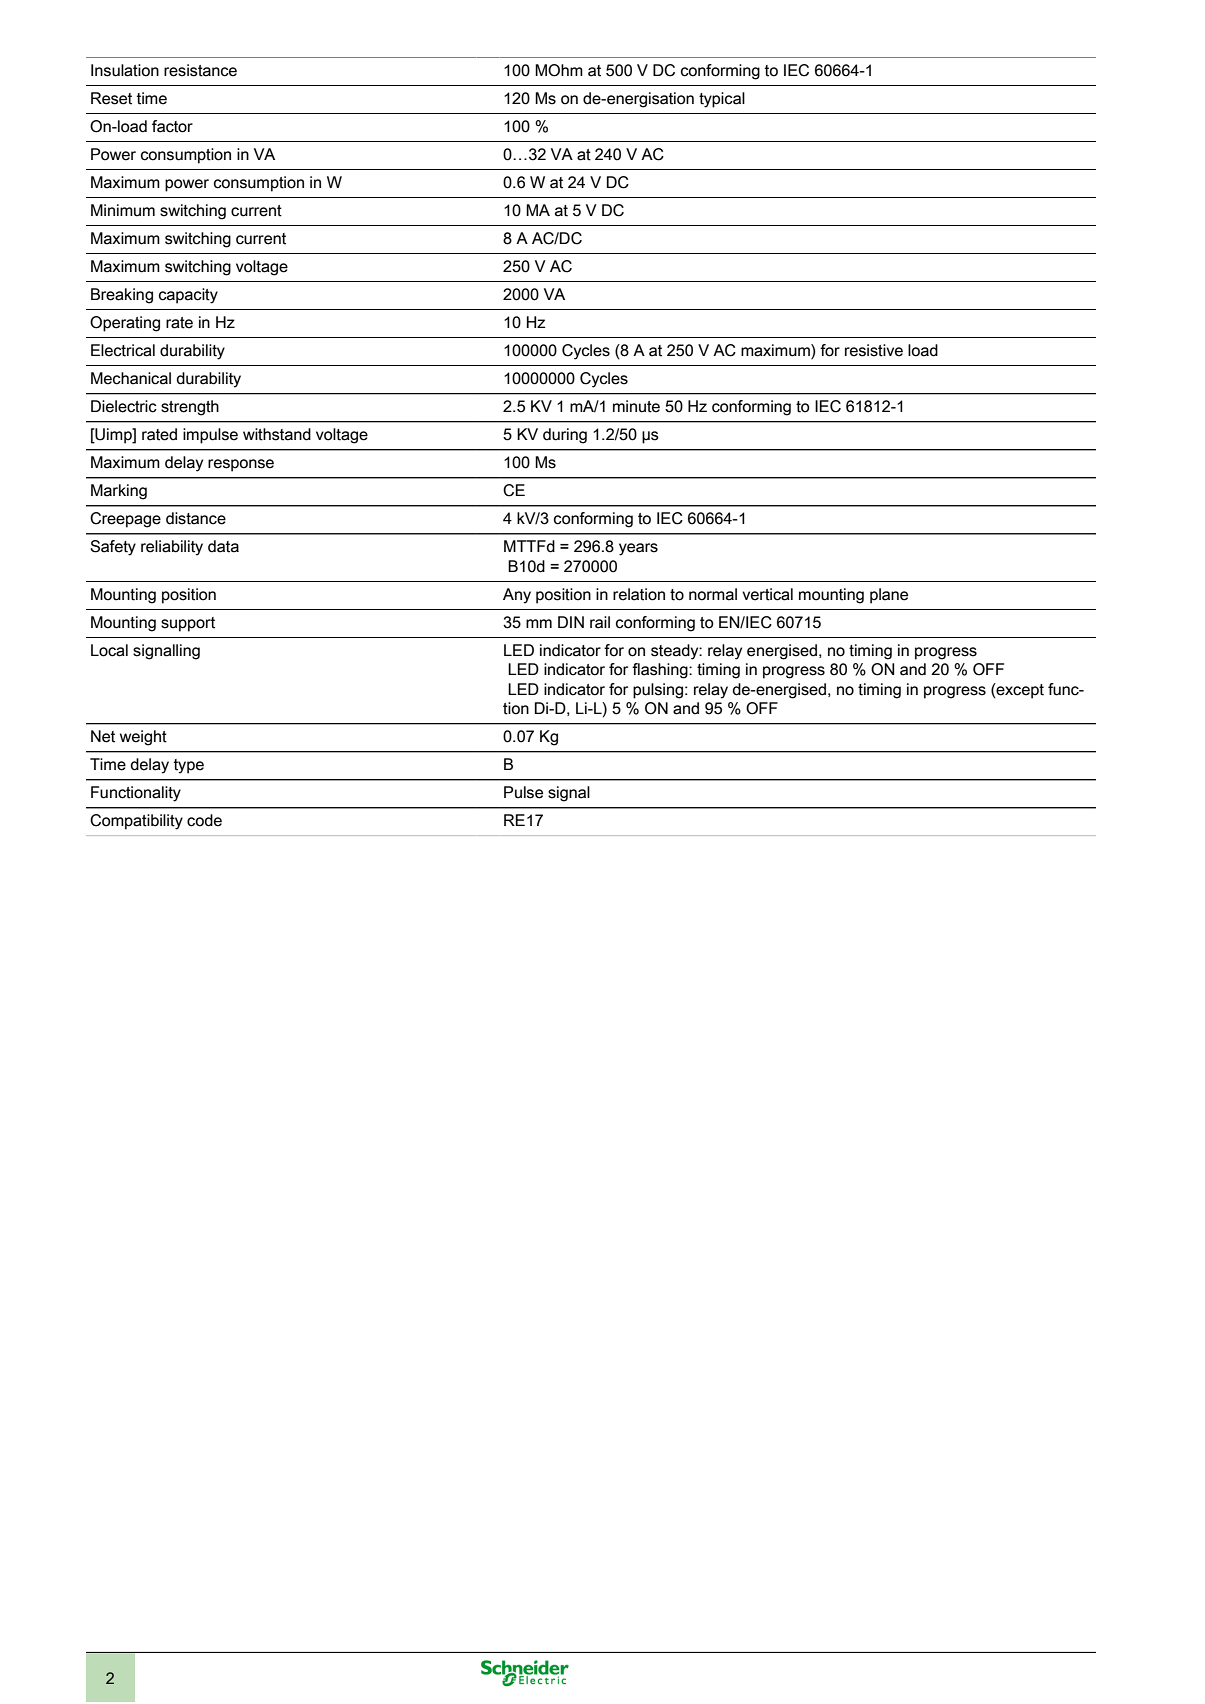 This image has height=1704, width=1205. What do you see at coordinates (874, 350) in the image?
I see `resistive` at bounding box center [874, 350].
